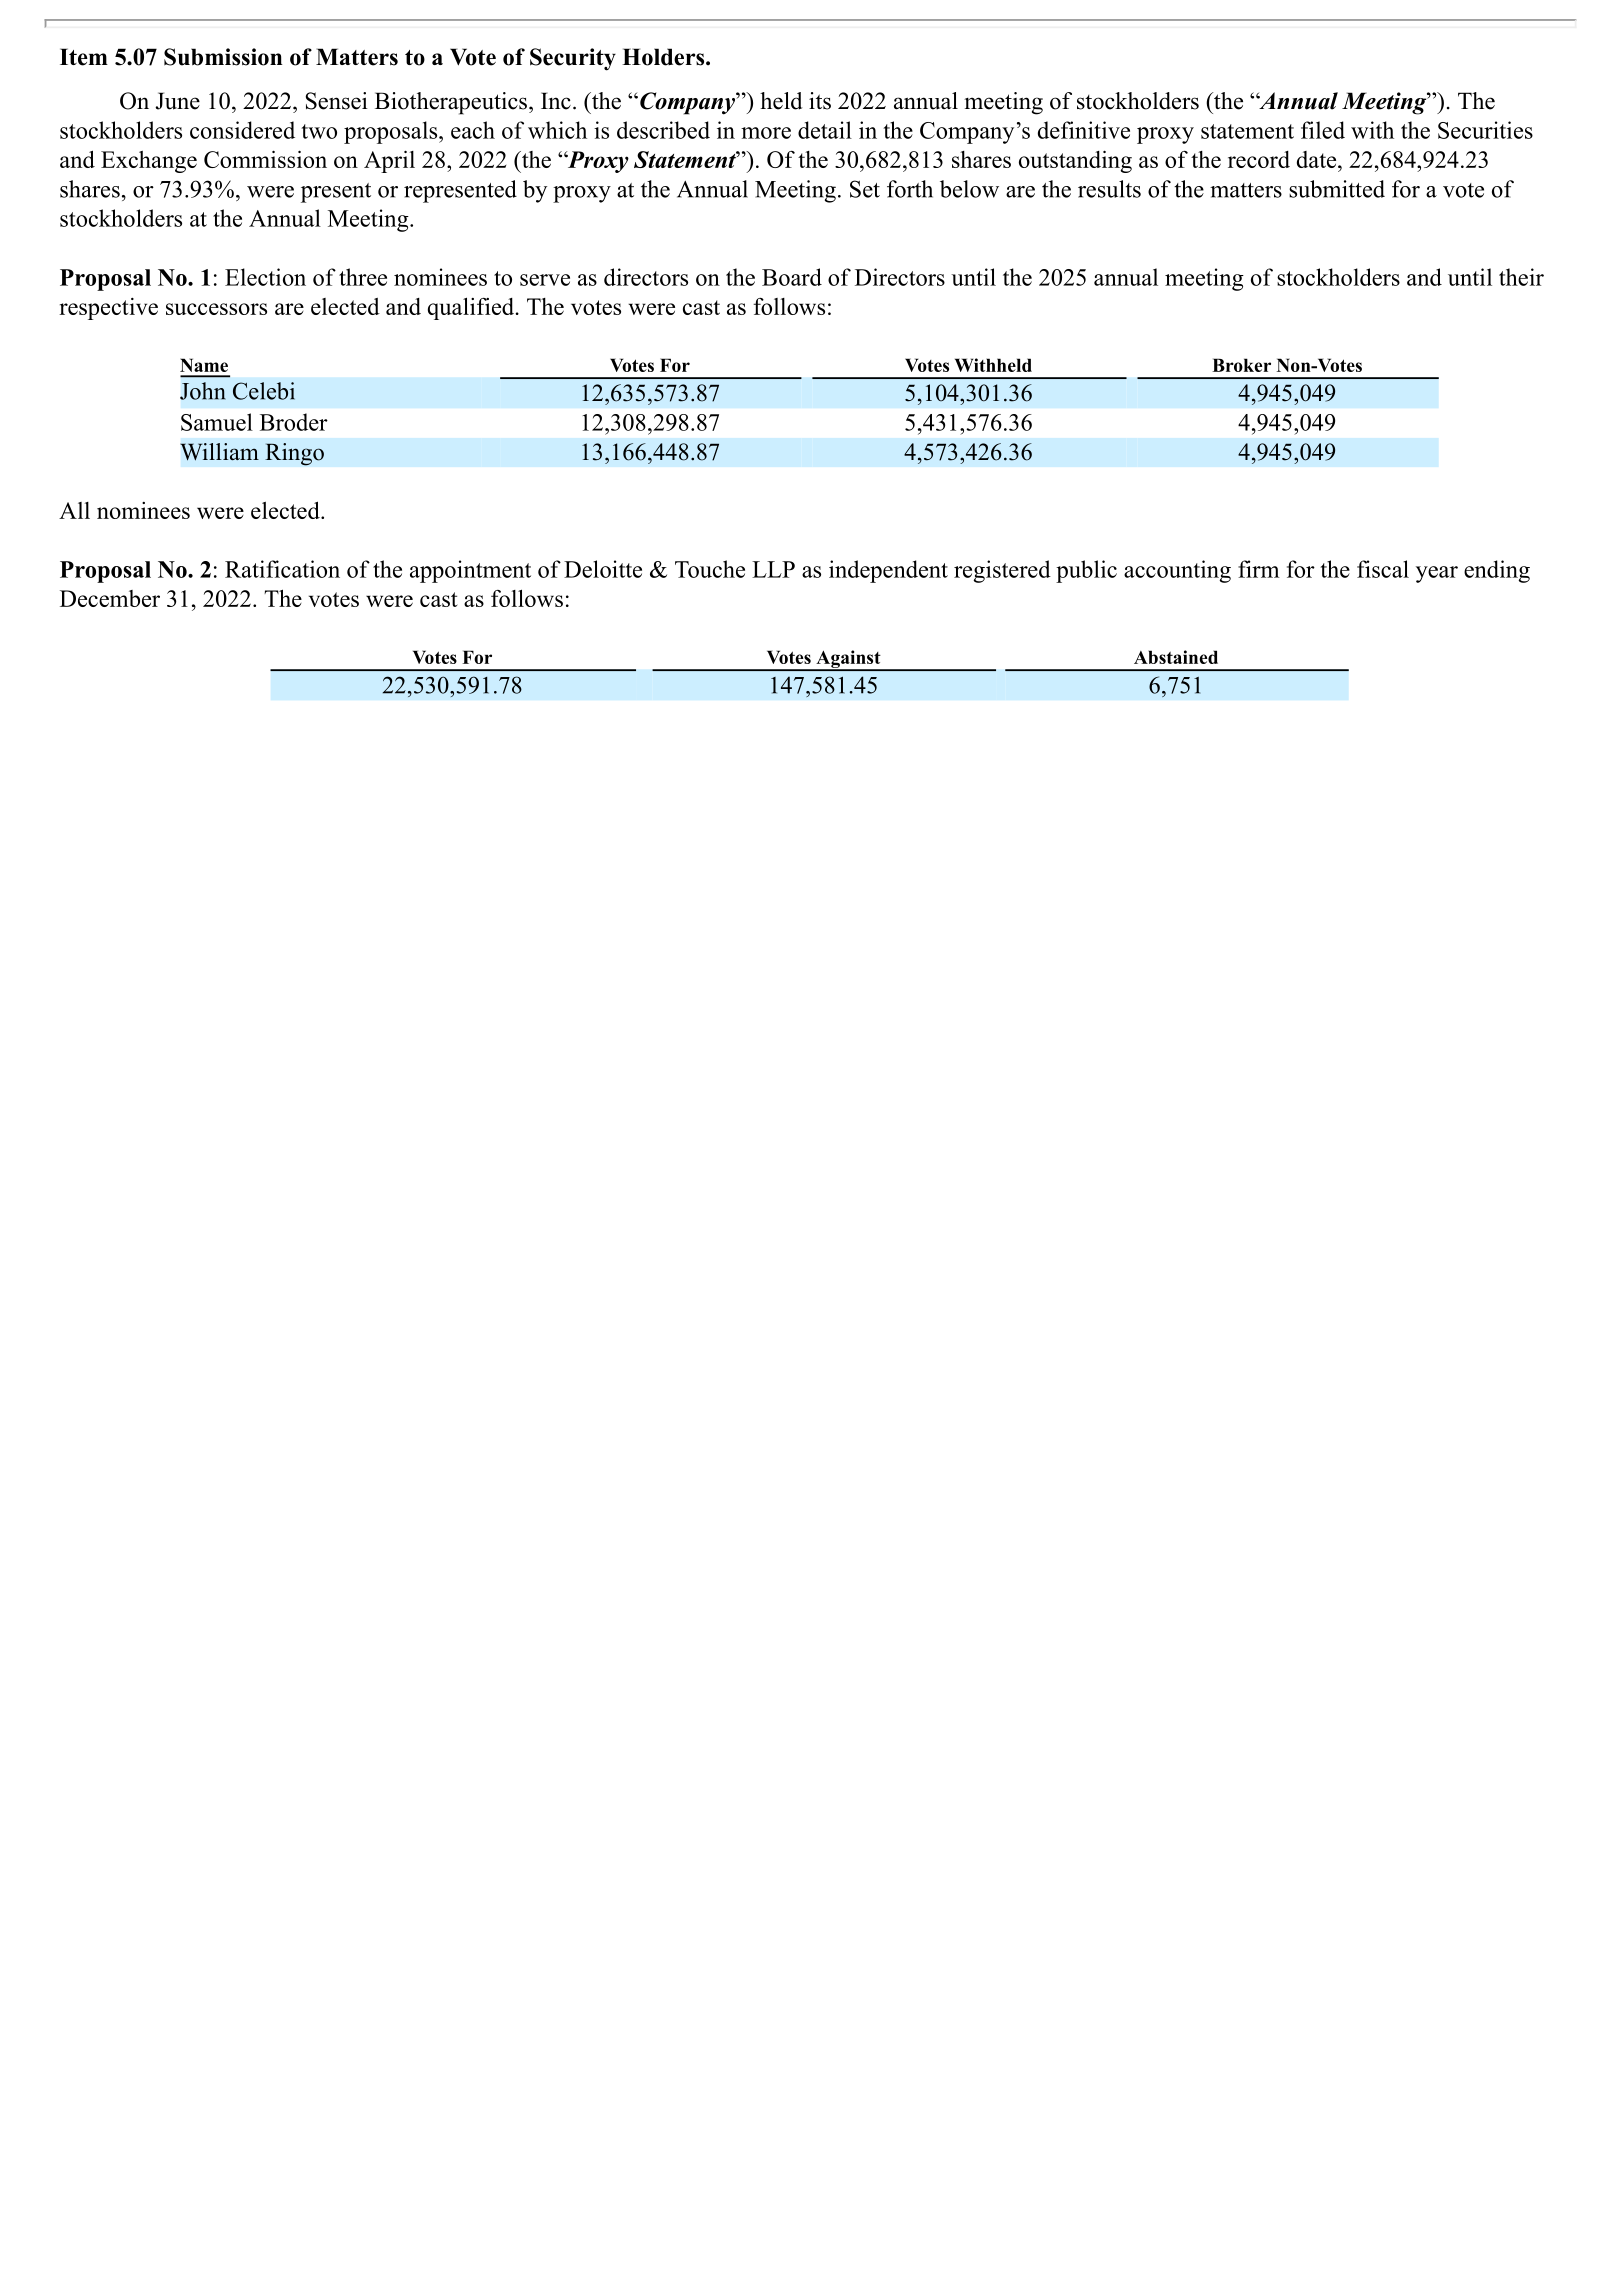 This document has height=2291, width=1619. What do you see at coordinates (223, 57) in the document?
I see `Submission` at bounding box center [223, 57].
